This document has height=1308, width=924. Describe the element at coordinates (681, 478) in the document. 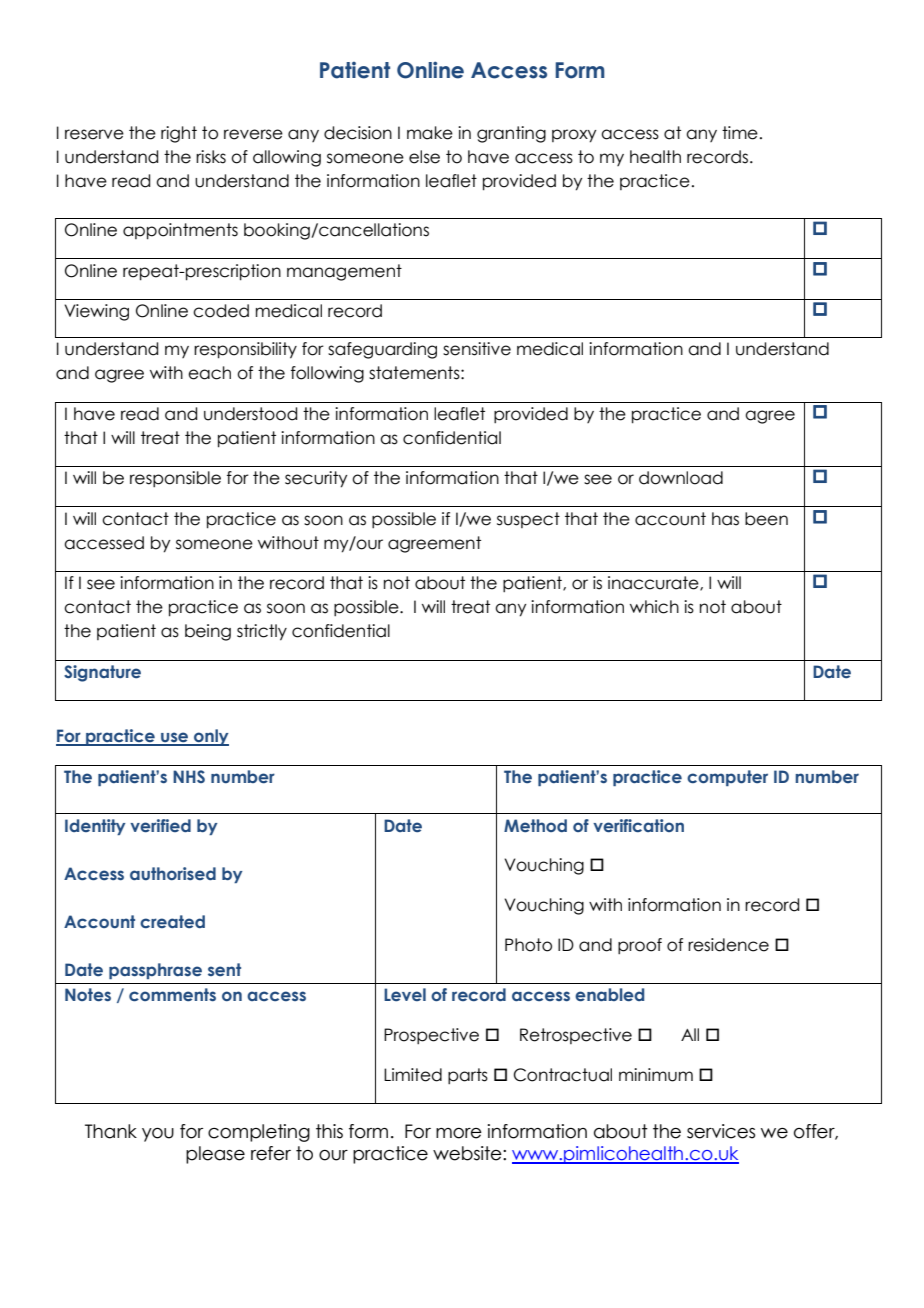

I see `download` at that location.
